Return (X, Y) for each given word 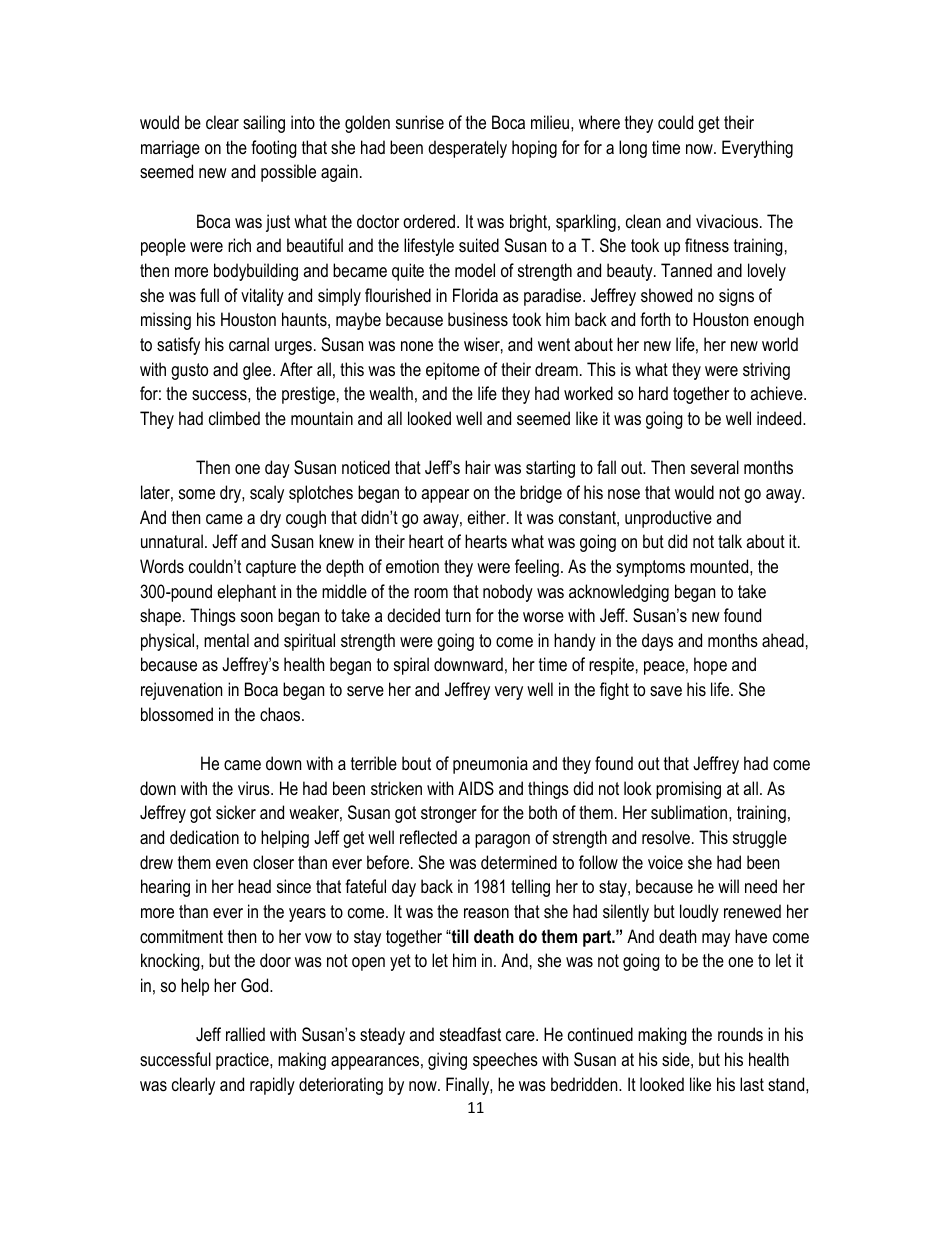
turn (458, 615)
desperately (467, 149)
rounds (740, 1034)
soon (257, 617)
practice (243, 1061)
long (633, 149)
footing (274, 149)
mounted (720, 566)
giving (447, 1061)
